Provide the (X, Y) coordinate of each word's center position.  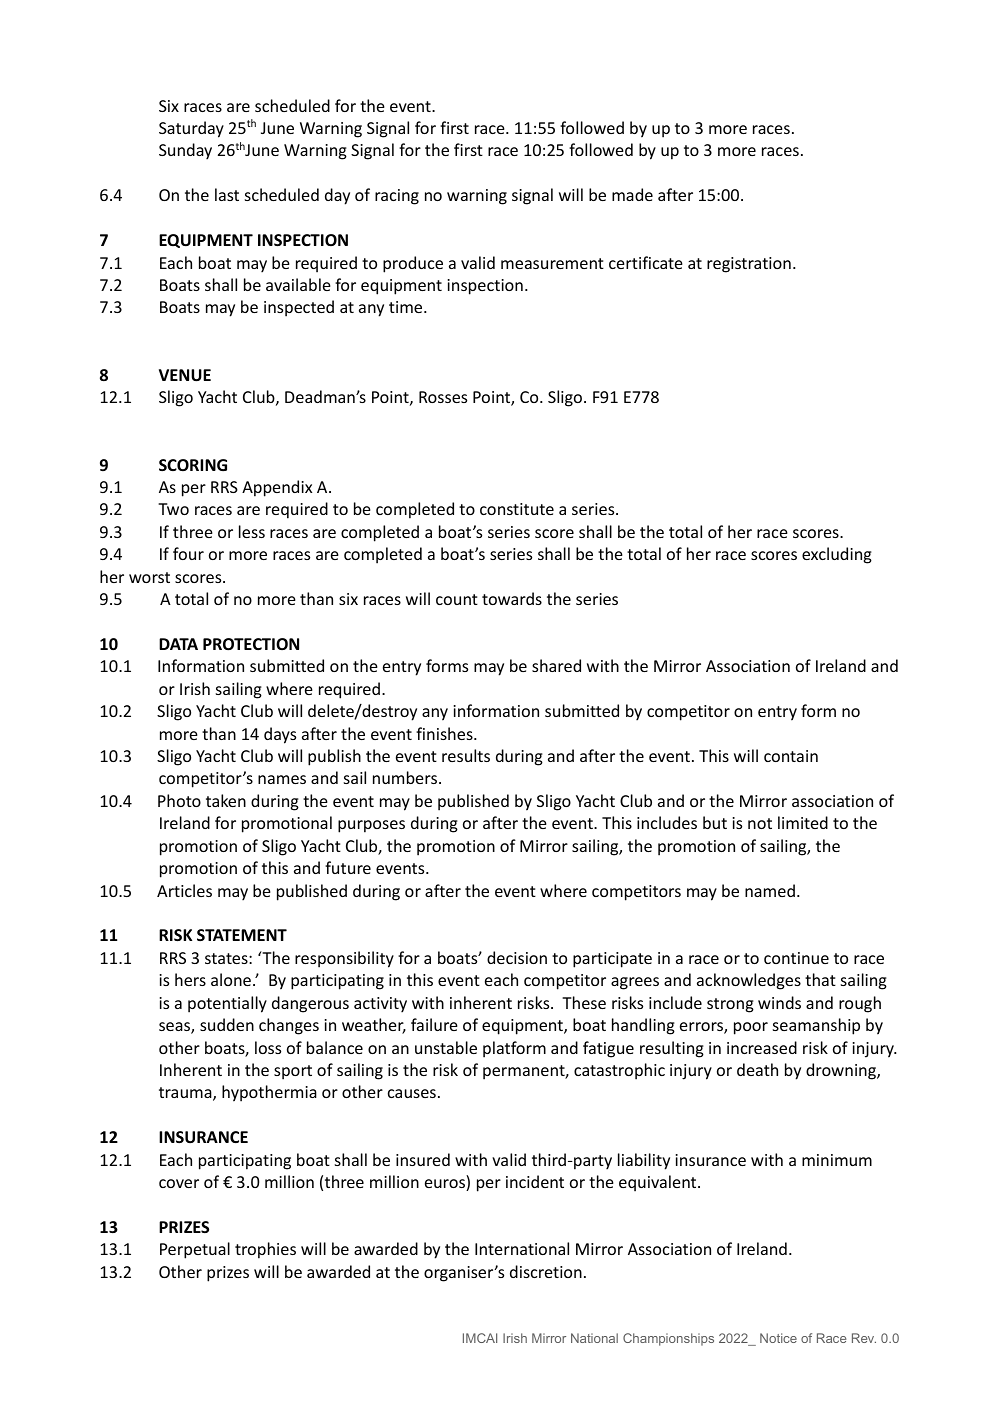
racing (397, 197)
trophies (265, 1250)
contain (791, 756)
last (227, 194)
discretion (546, 1271)
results (466, 755)
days (280, 735)
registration (749, 265)
